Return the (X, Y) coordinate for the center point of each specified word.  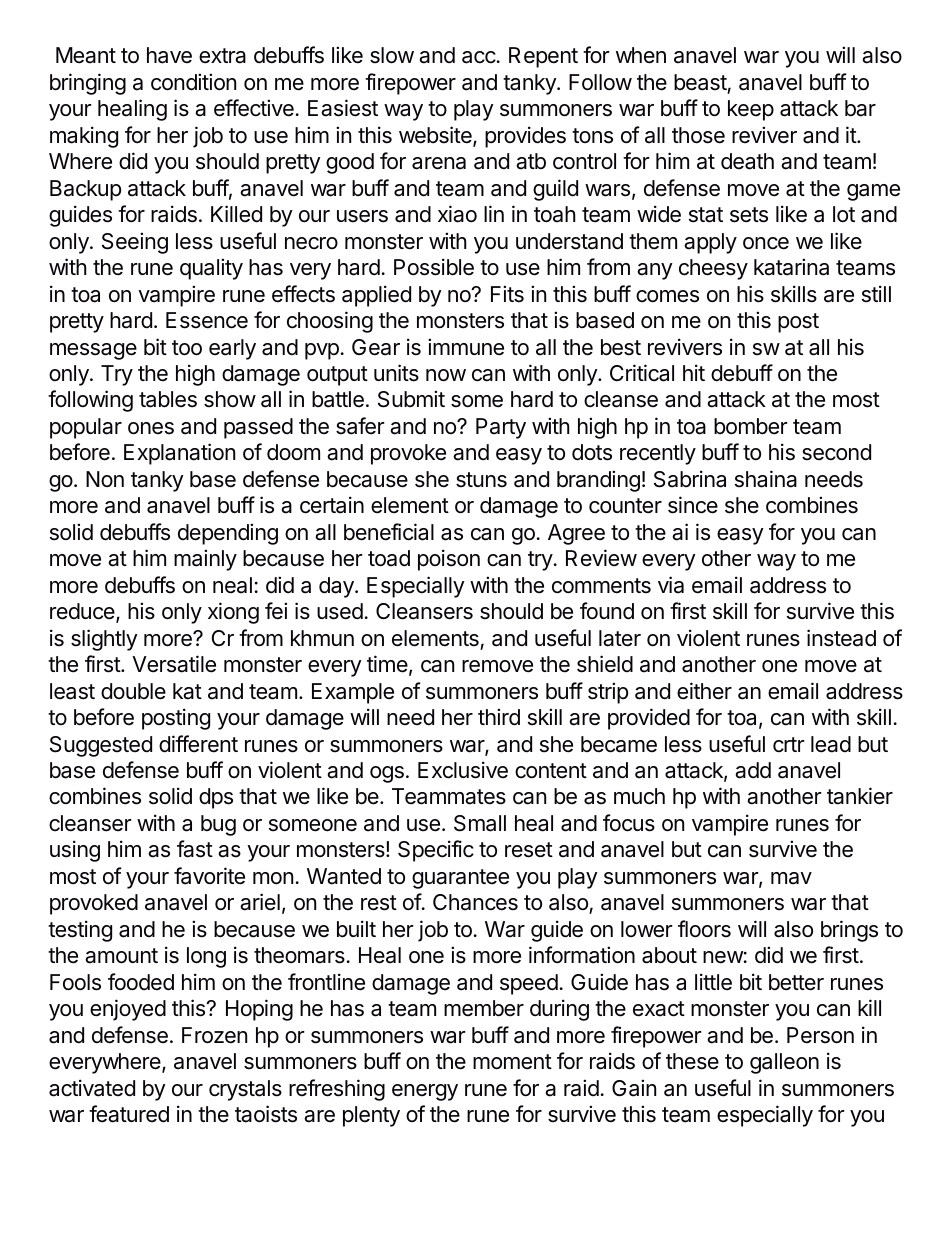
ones (151, 428)
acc (479, 57)
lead (831, 744)
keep (751, 110)
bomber (751, 426)
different (198, 744)
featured (129, 1114)
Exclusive (463, 770)
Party (501, 428)
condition (193, 82)
